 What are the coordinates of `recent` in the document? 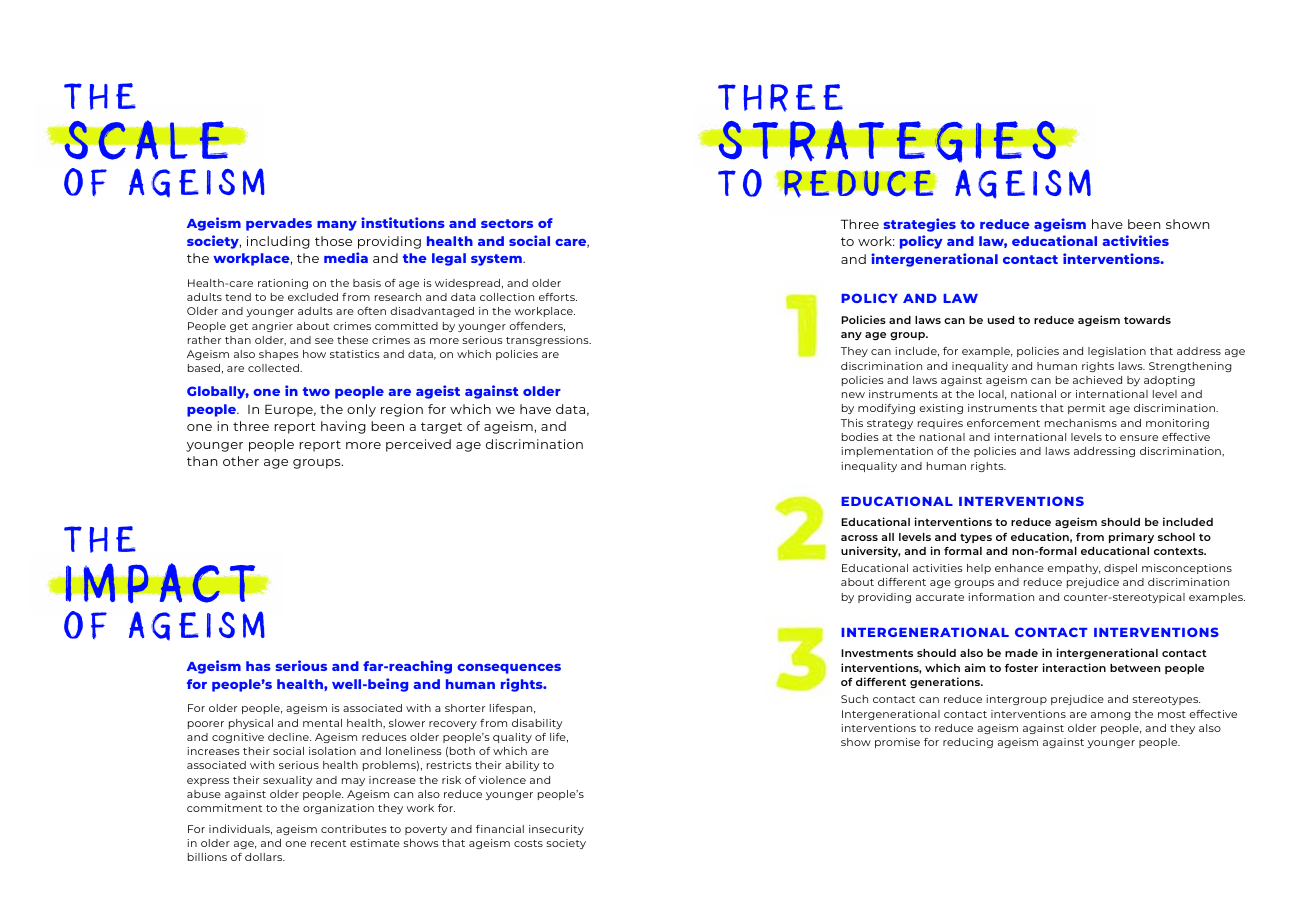 It's located at (328, 843).
